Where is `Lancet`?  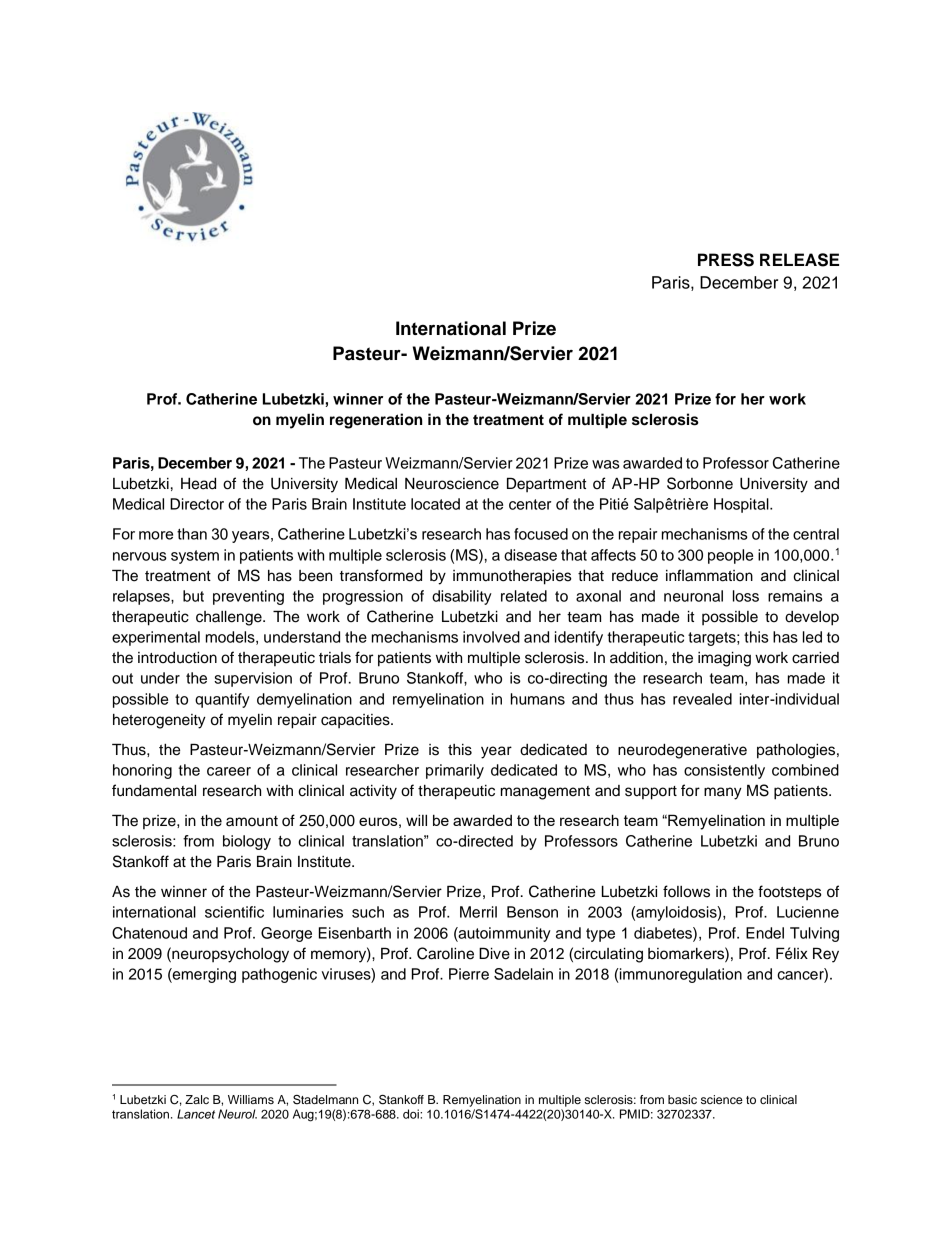 Lancet is located at coordinates (196, 1114).
